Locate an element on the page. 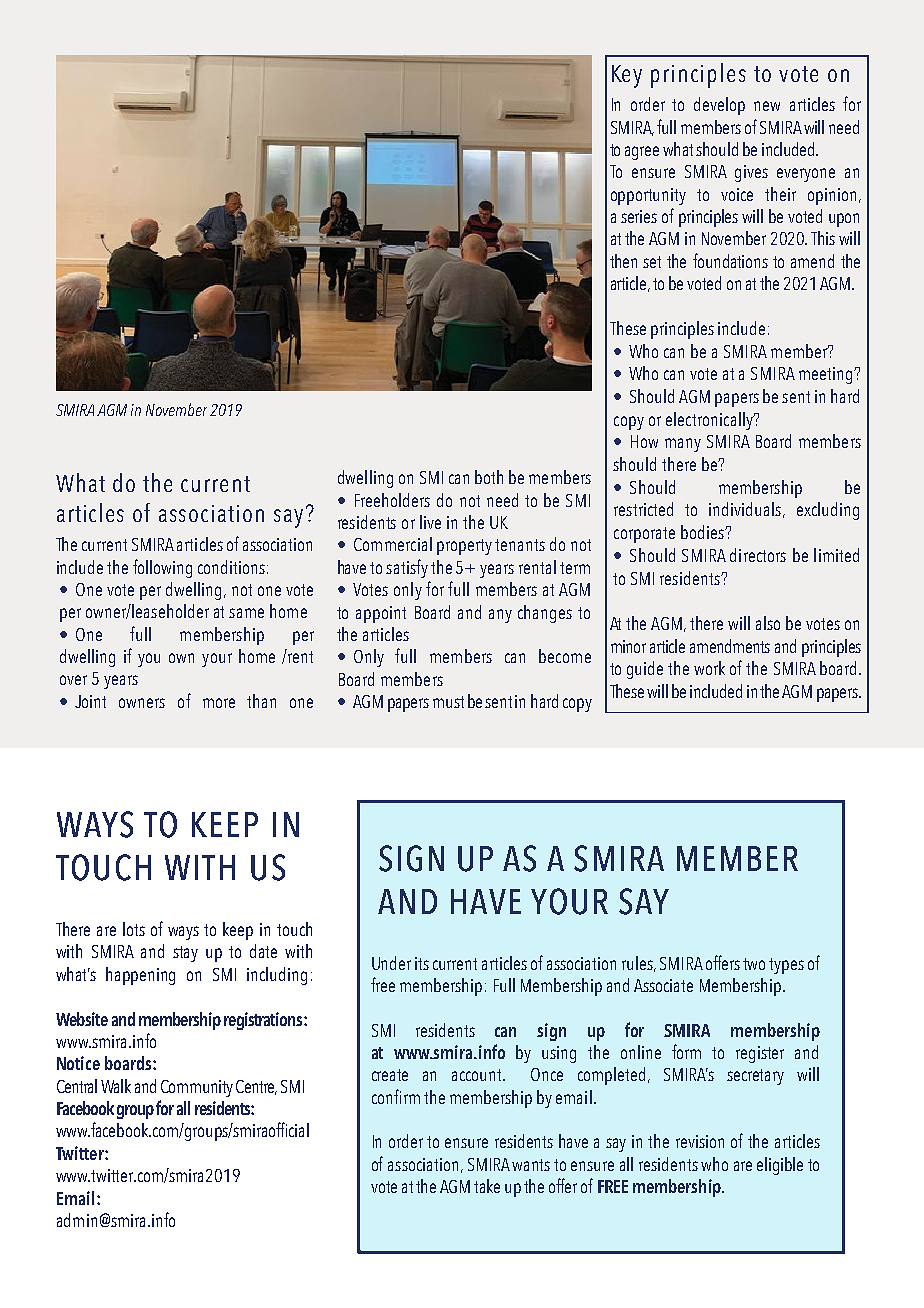 This image has width=924, height=1308. work is located at coordinates (709, 668).
